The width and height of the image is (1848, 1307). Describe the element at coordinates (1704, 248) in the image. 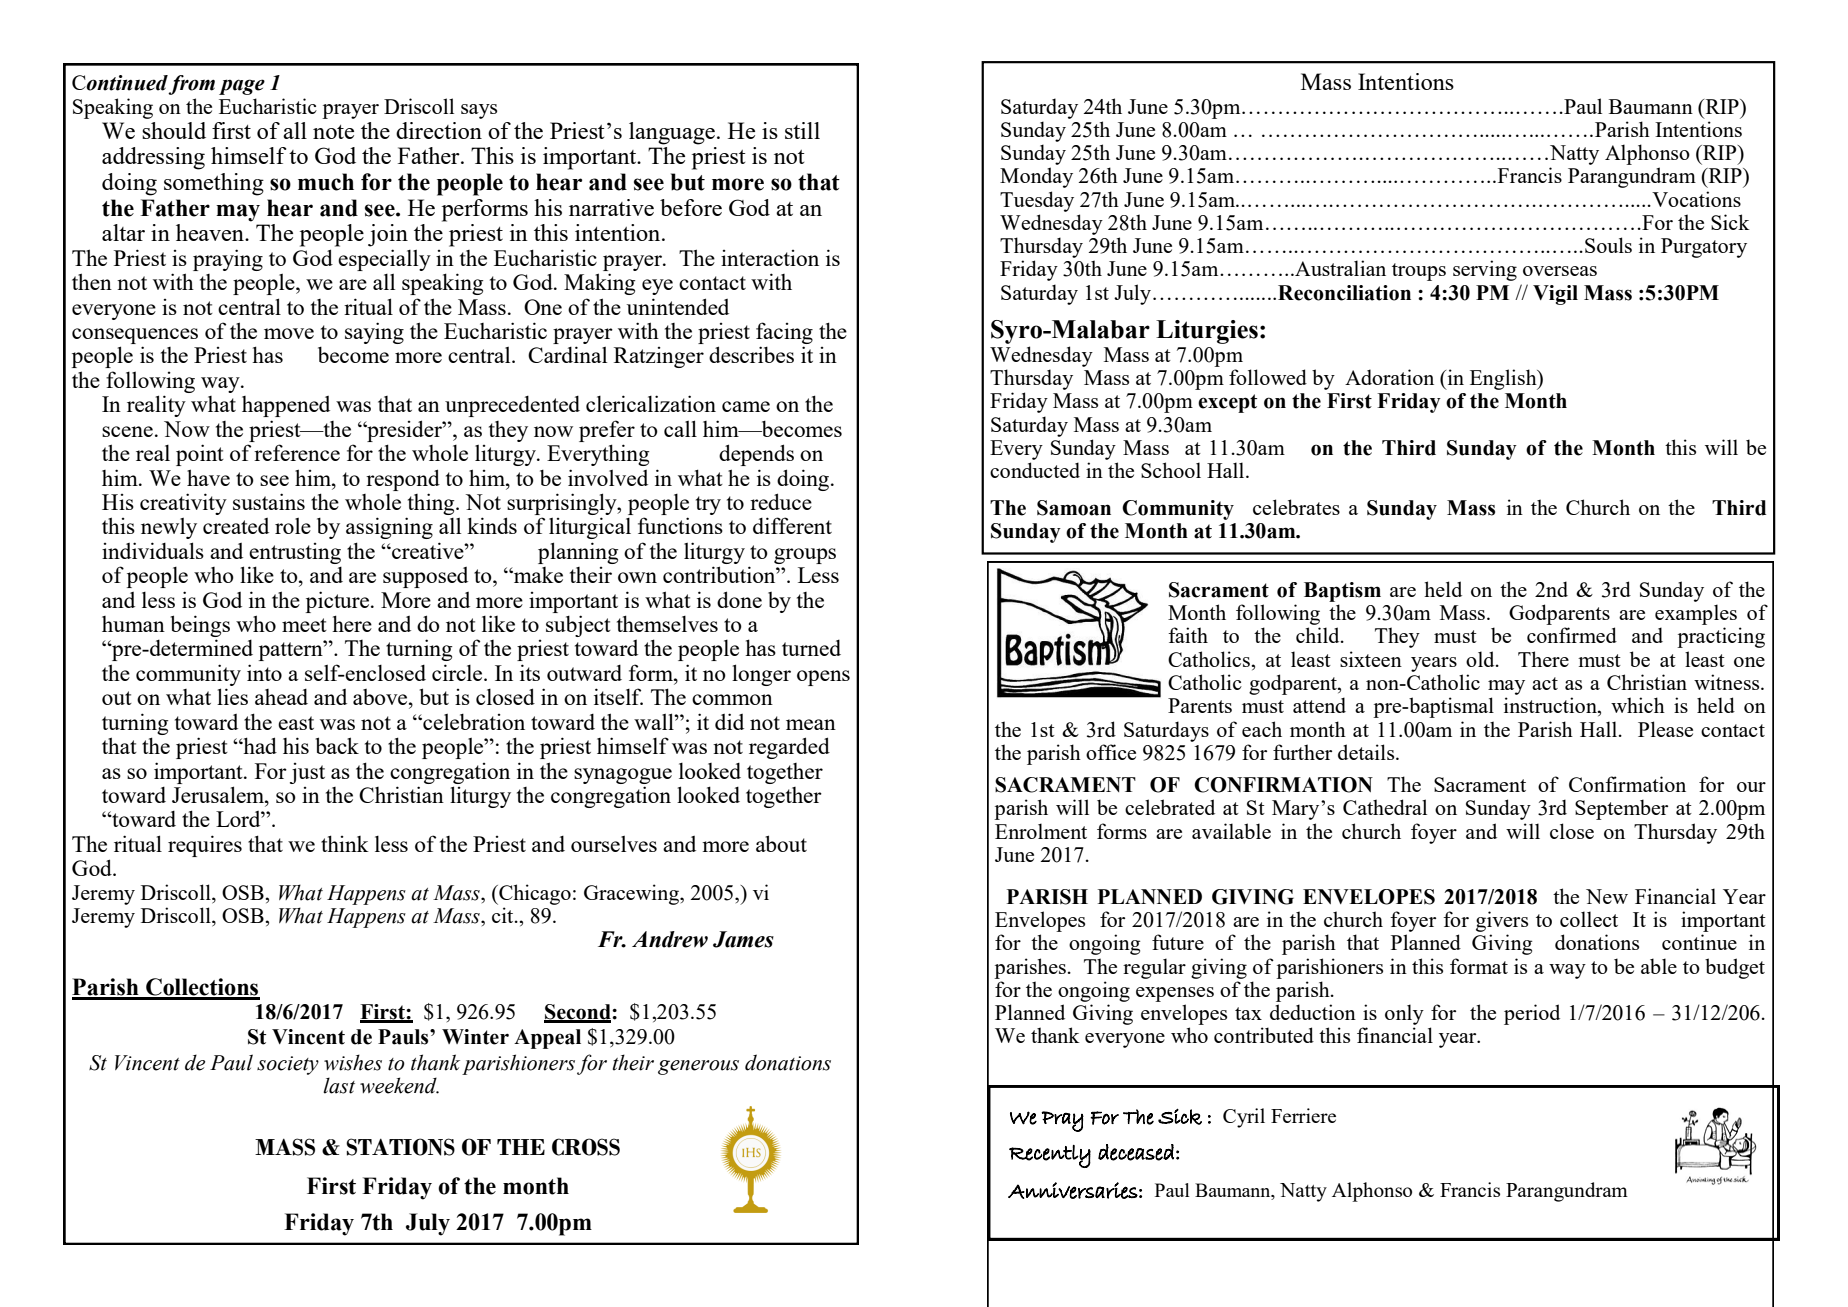

I see `Purgatory` at that location.
